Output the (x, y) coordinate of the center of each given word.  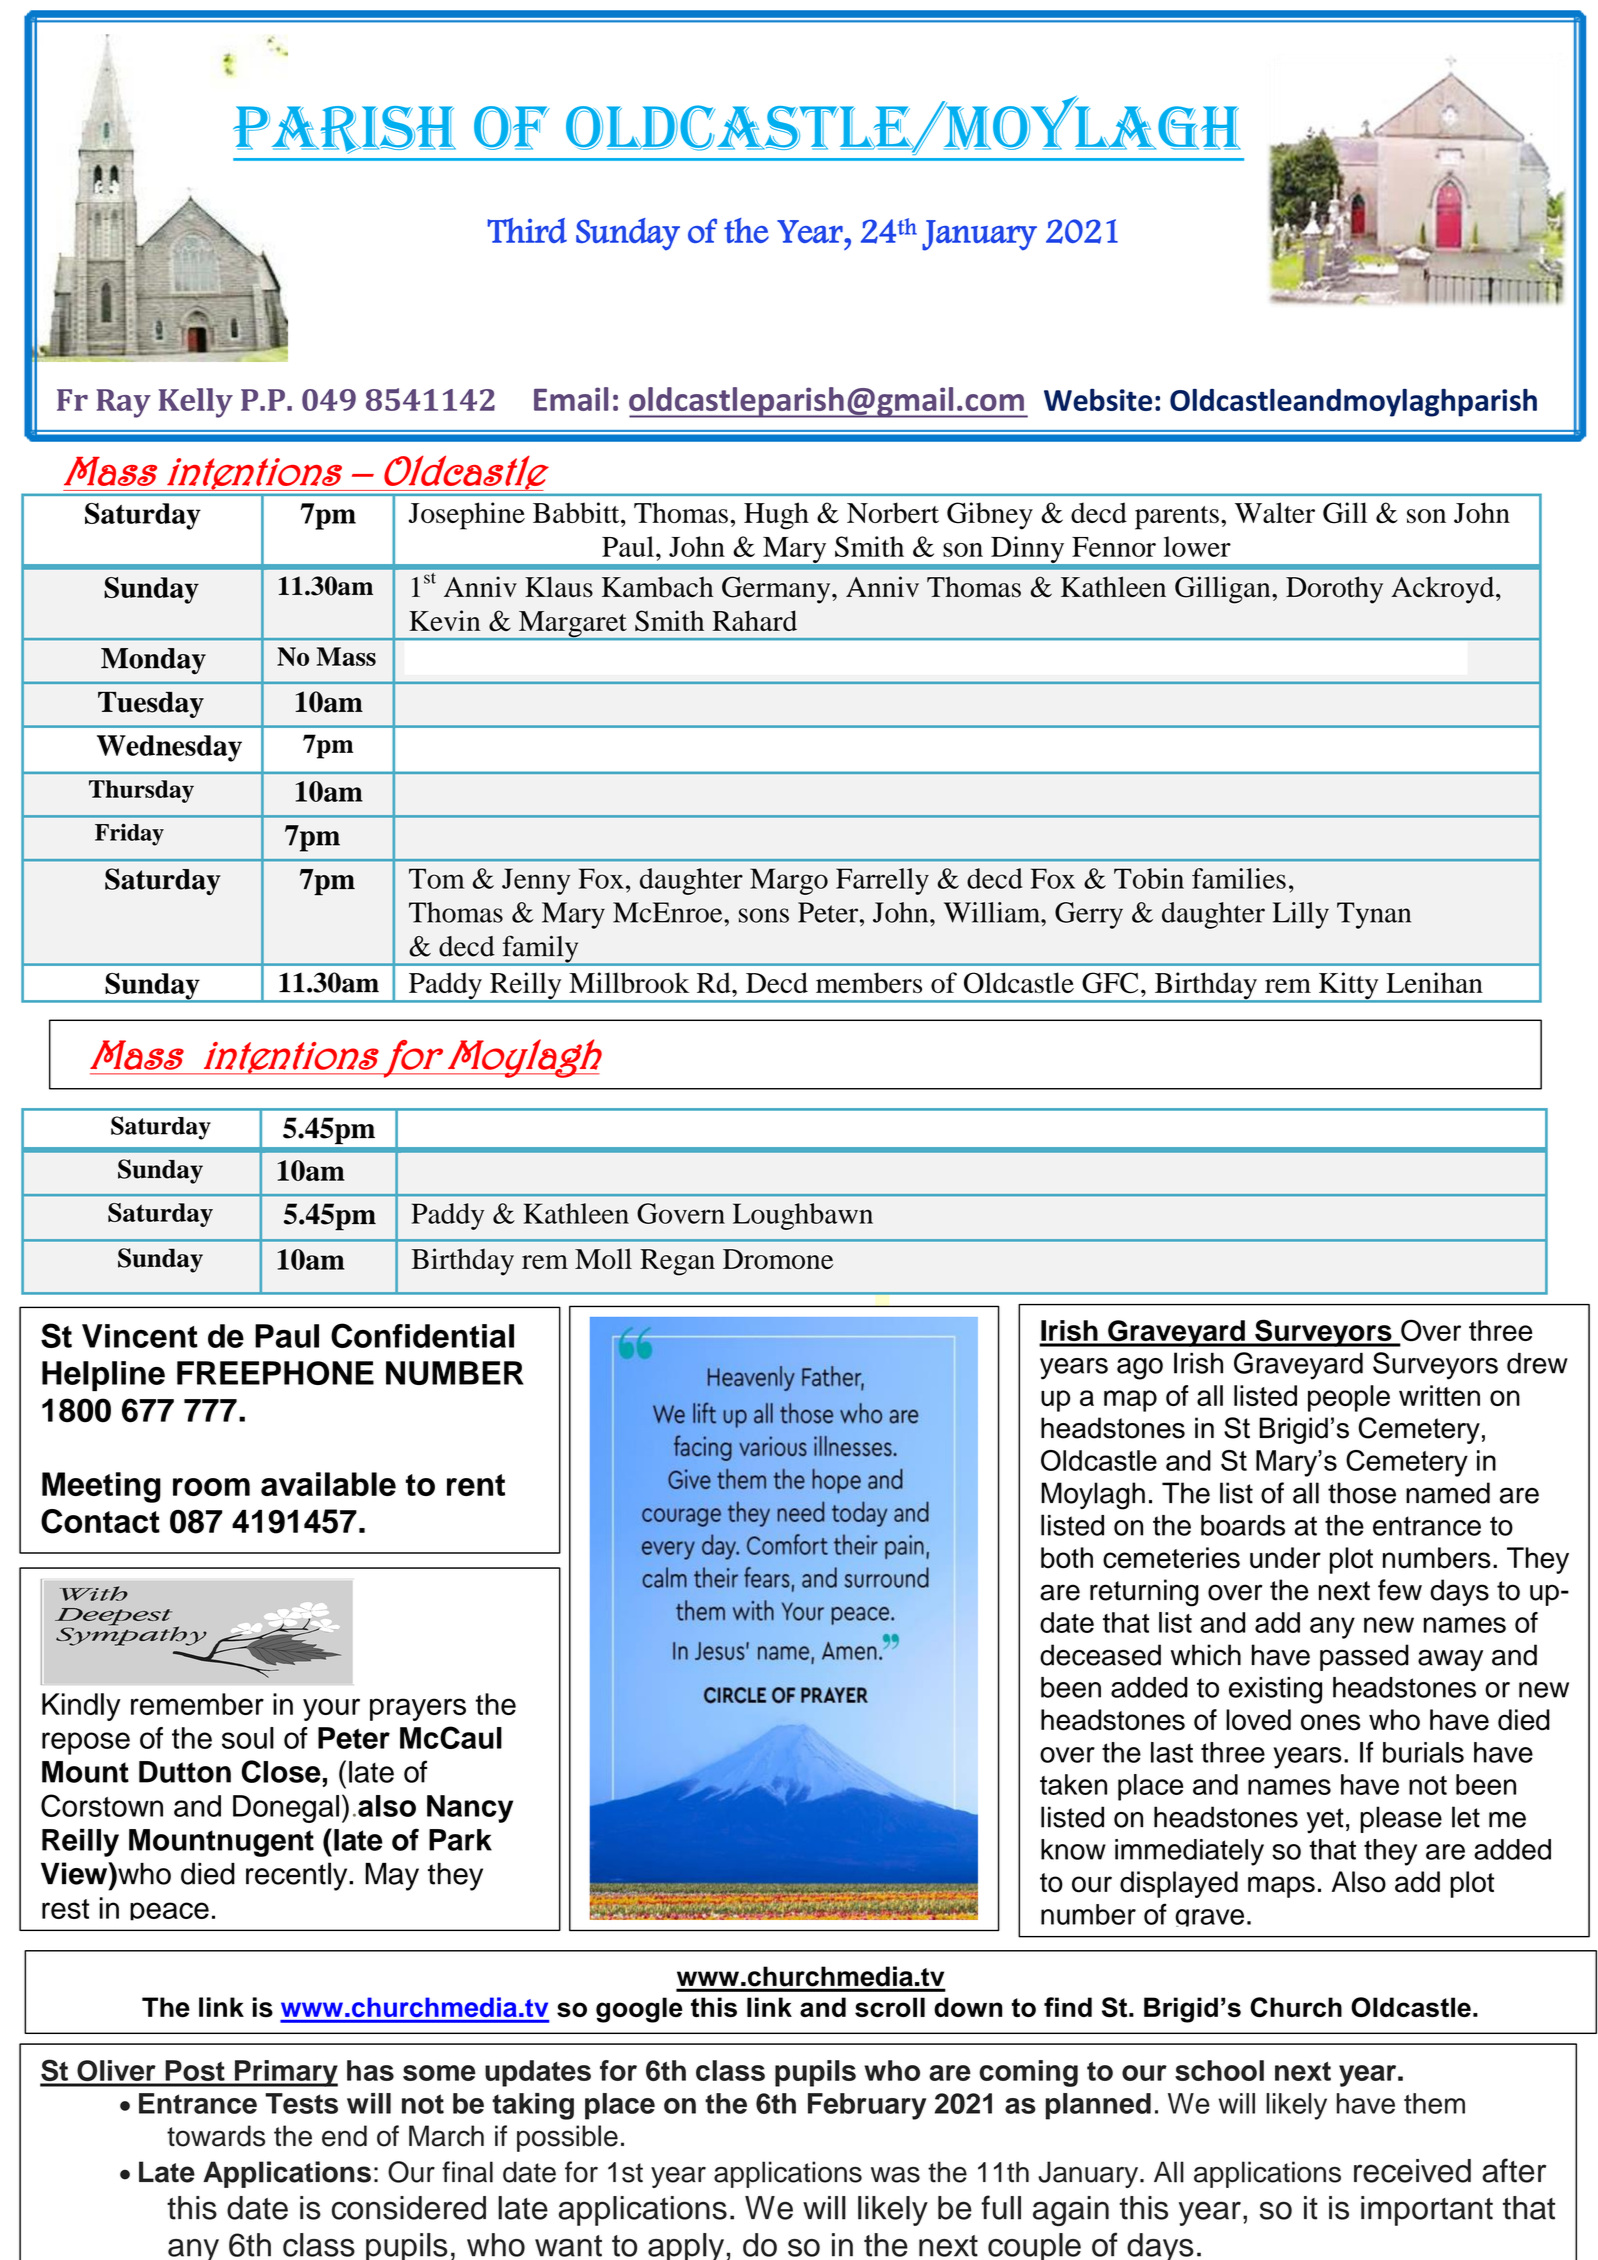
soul (248, 1738)
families (1239, 878)
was (895, 2175)
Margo (789, 881)
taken (1073, 1784)
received (1412, 2171)
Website (1098, 400)
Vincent (140, 1336)
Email (571, 399)
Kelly (196, 403)
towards (216, 2136)
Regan (677, 1262)
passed (1364, 1657)
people (1349, 1398)
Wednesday (169, 748)
